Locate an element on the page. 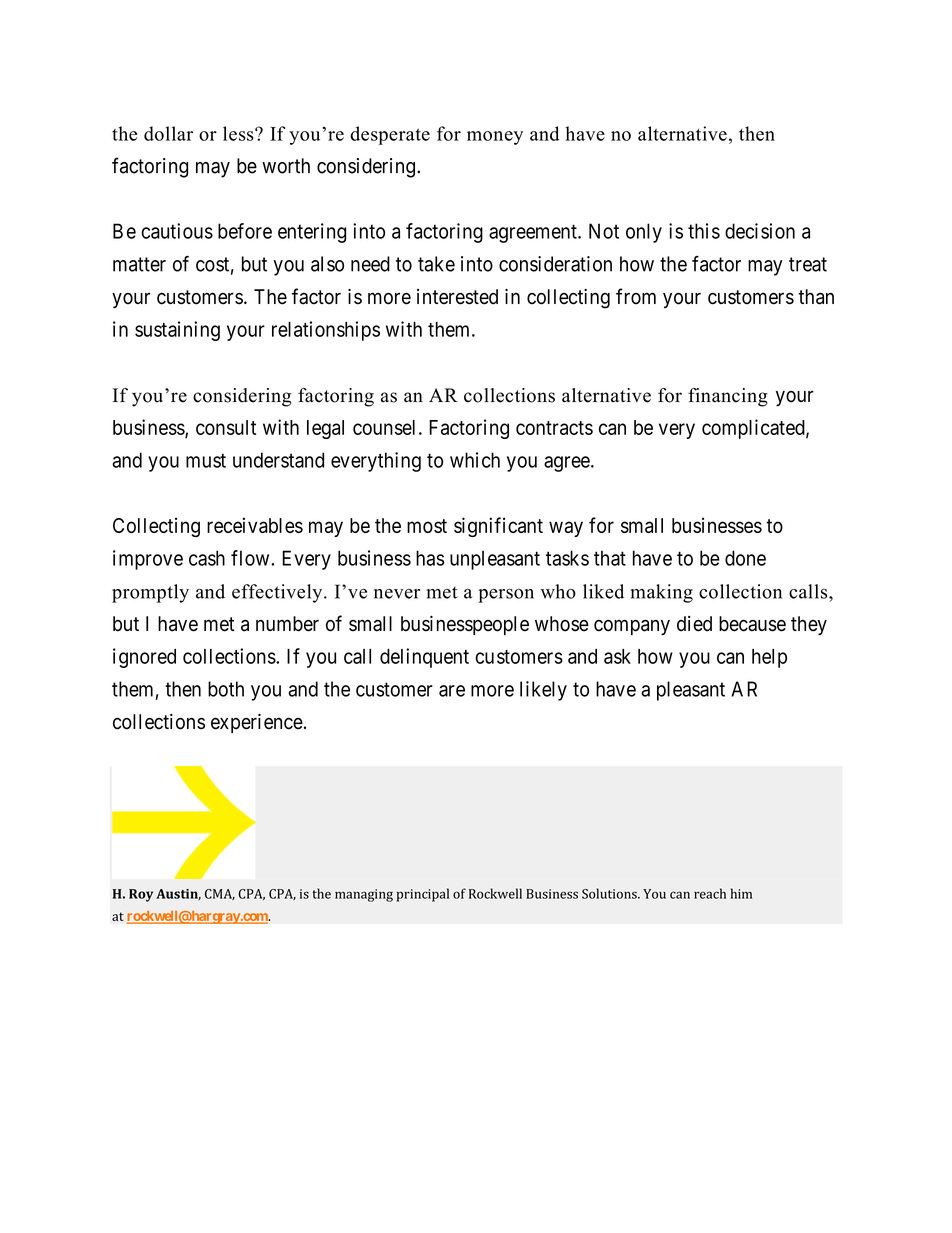 The width and height of the document is (952, 1233). CMA is located at coordinates (220, 894).
